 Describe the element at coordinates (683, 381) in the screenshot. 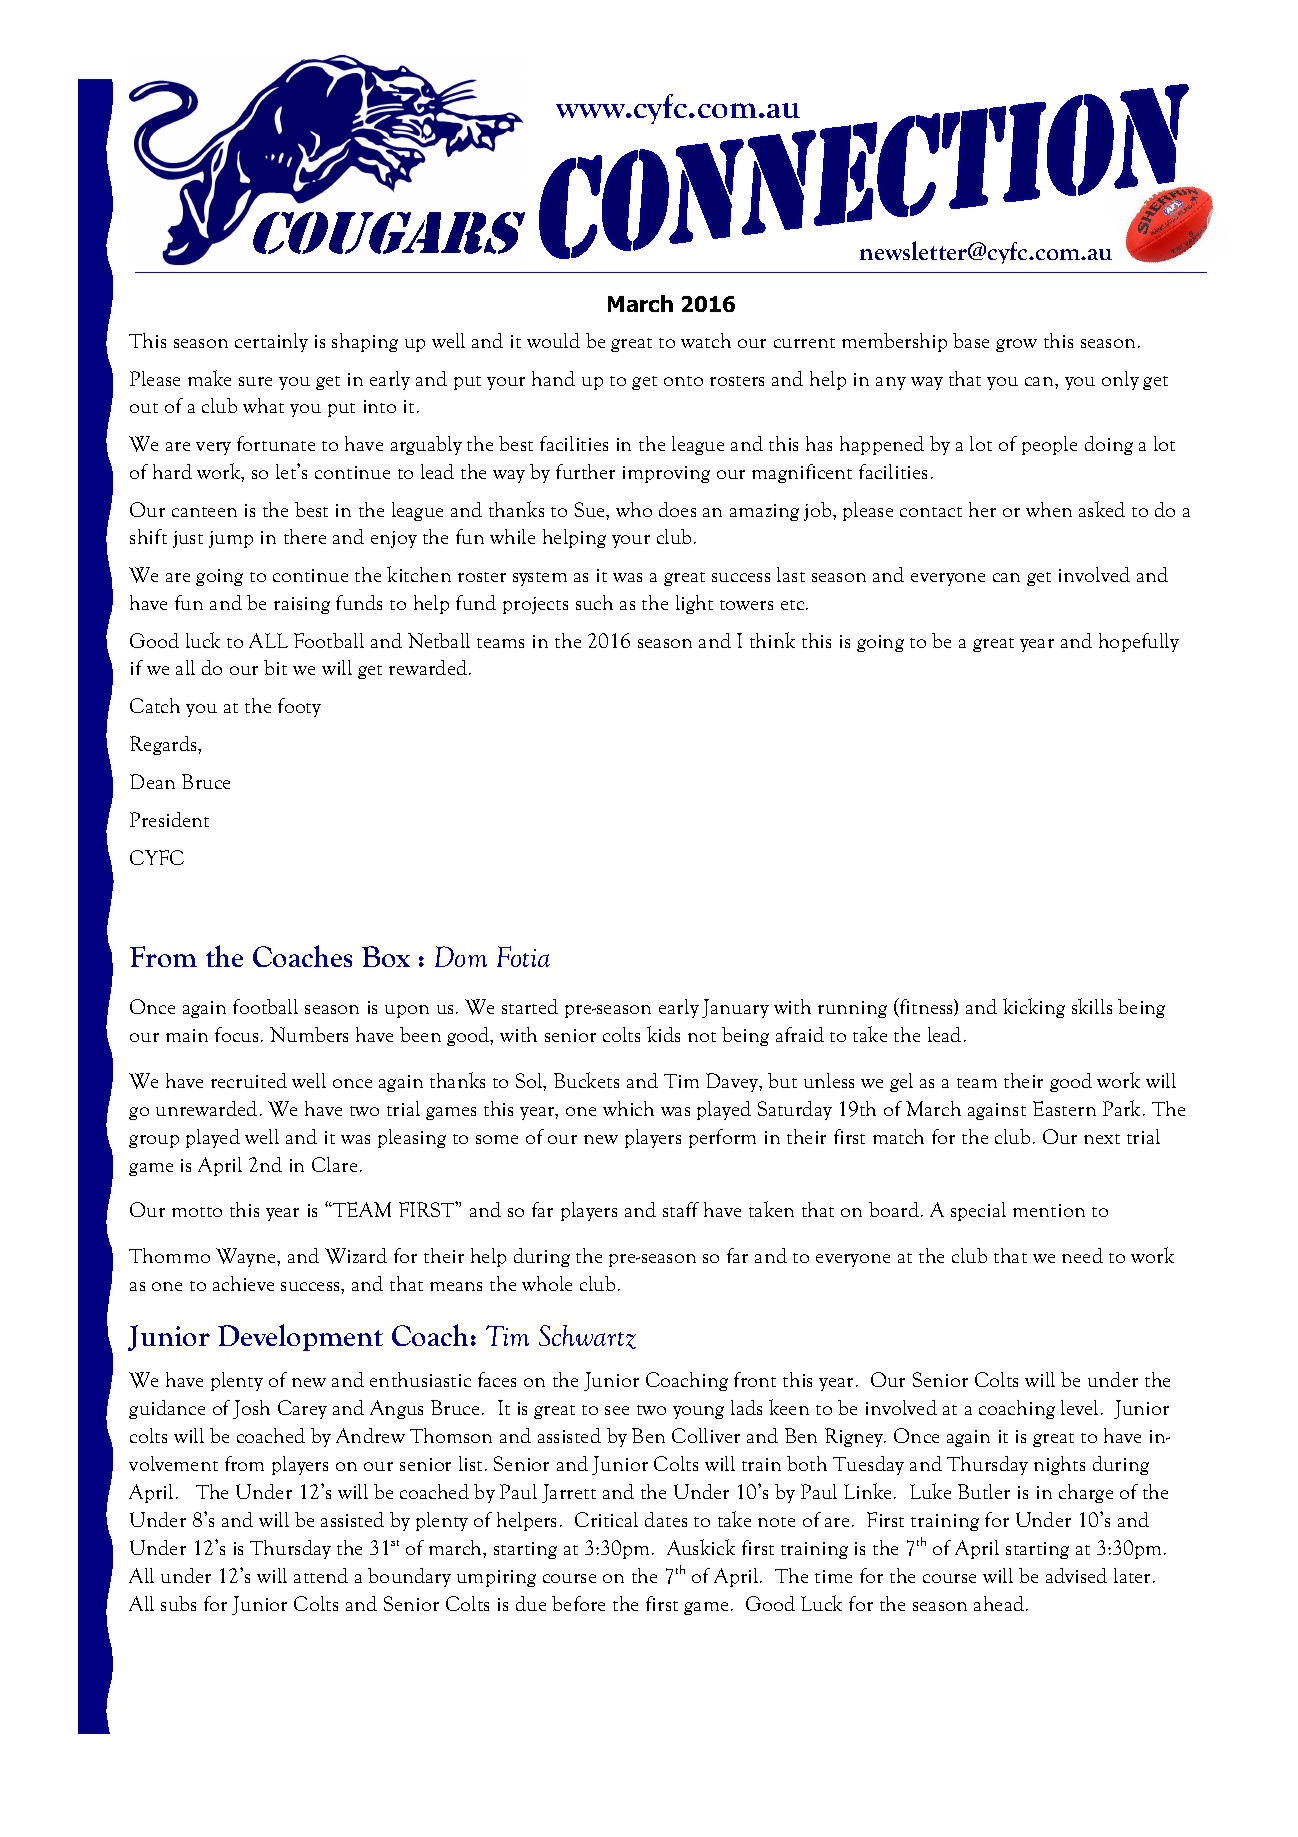

I see `onto` at that location.
